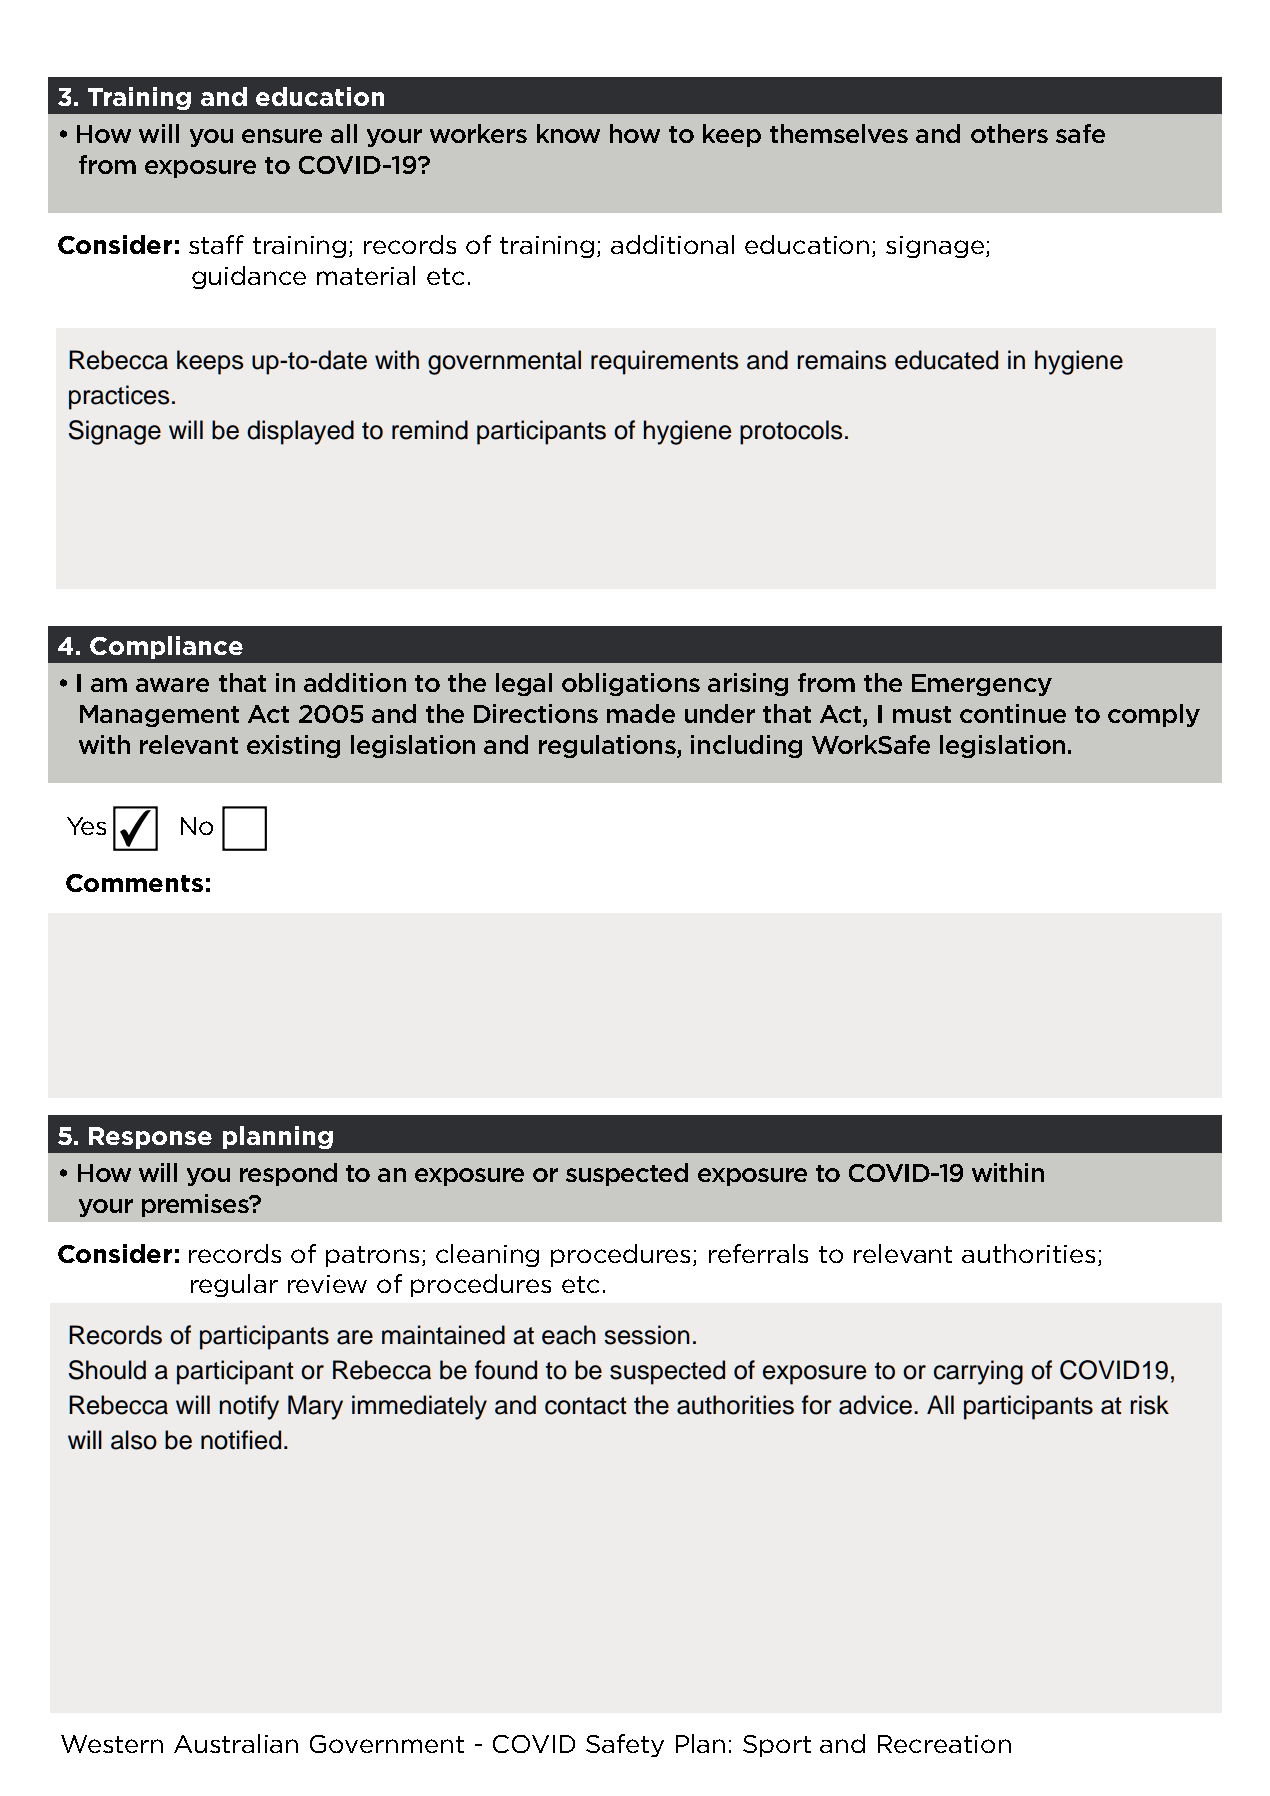  What do you see at coordinates (568, 133) in the page?
I see `know` at bounding box center [568, 133].
